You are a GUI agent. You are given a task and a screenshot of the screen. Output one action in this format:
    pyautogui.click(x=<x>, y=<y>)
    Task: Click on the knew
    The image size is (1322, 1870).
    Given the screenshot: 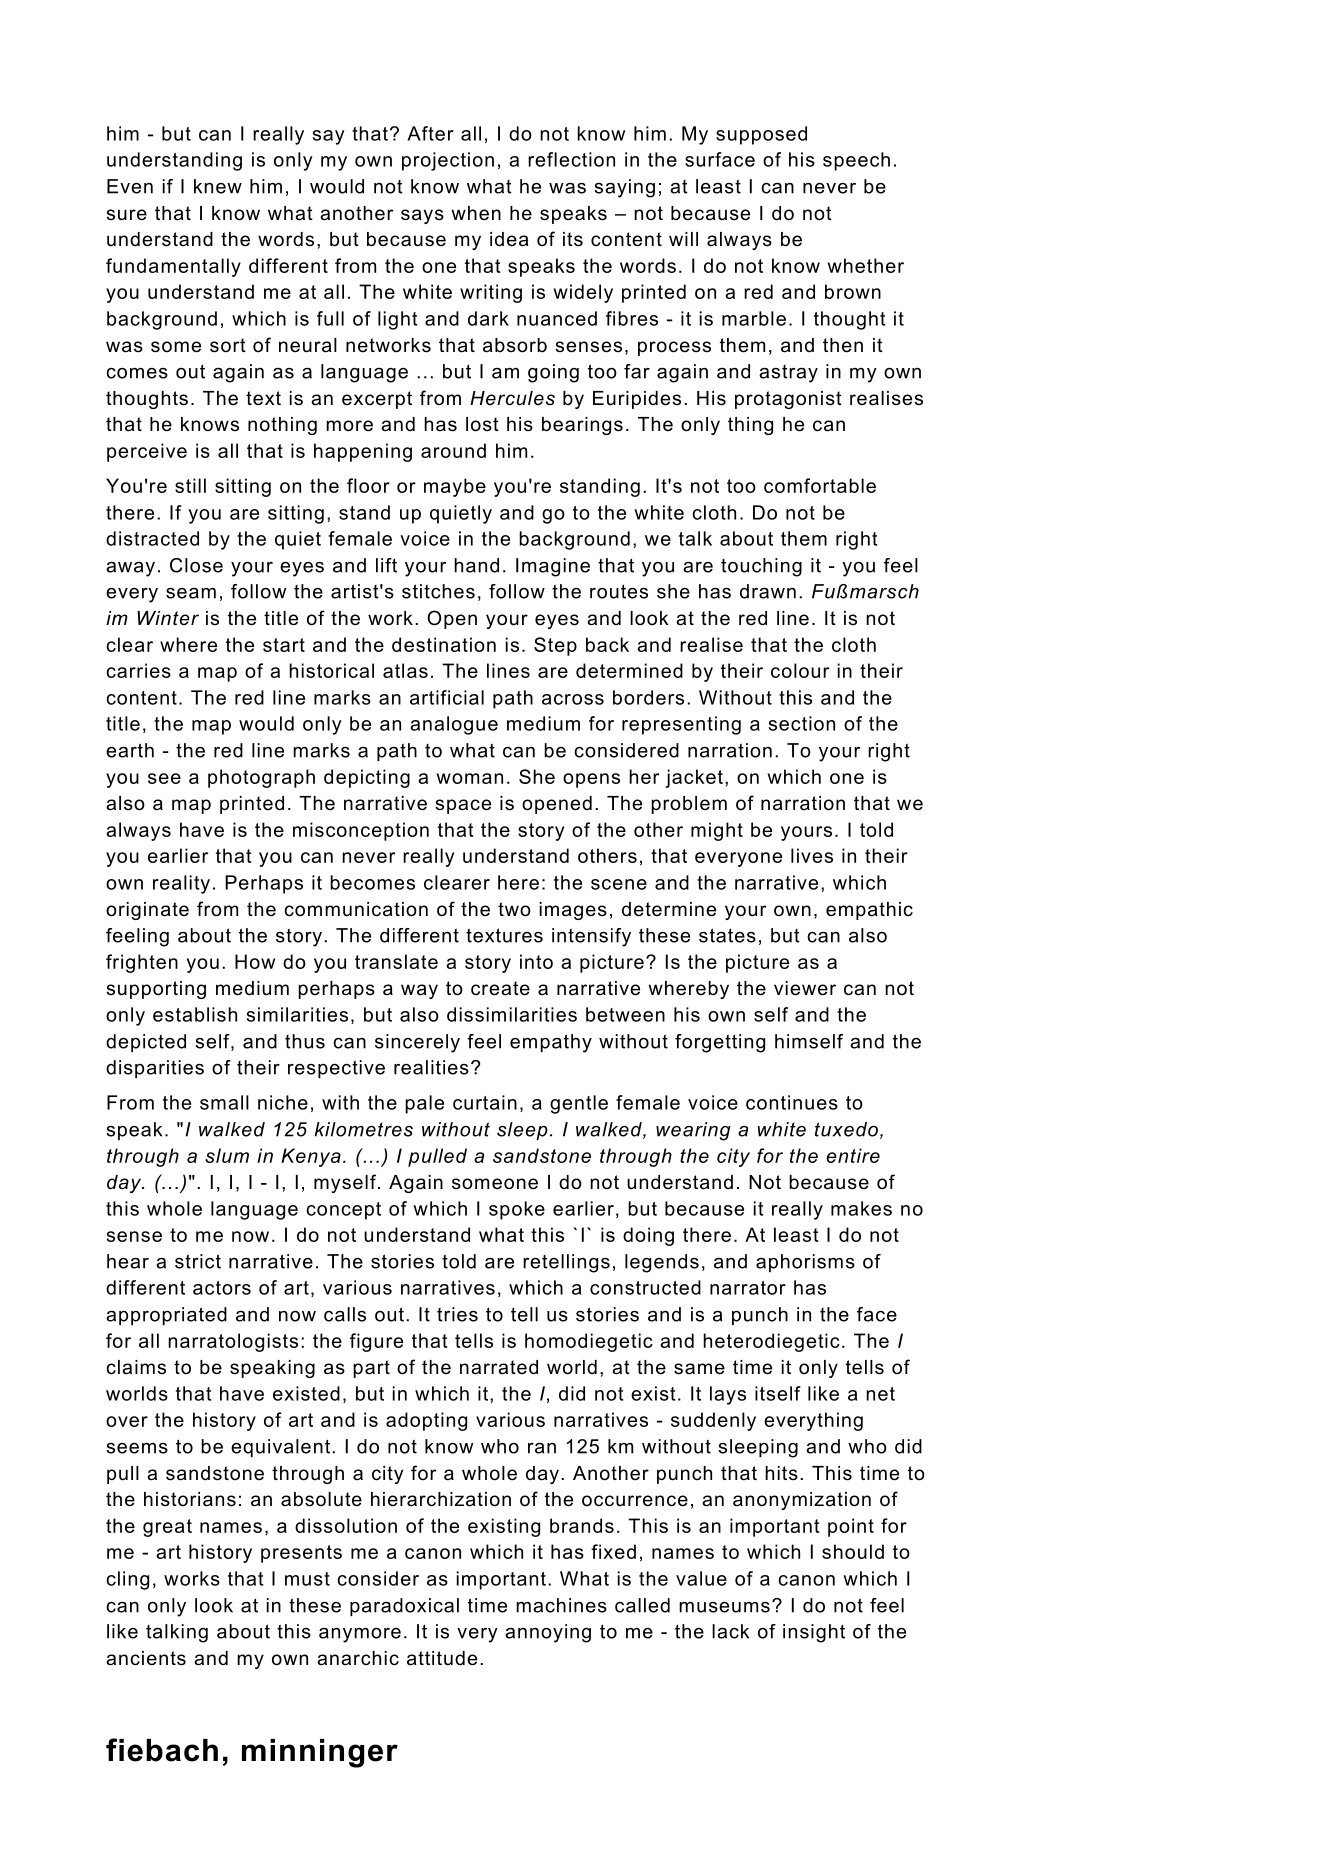 What is the action you would take?
    pyautogui.click(x=218, y=186)
